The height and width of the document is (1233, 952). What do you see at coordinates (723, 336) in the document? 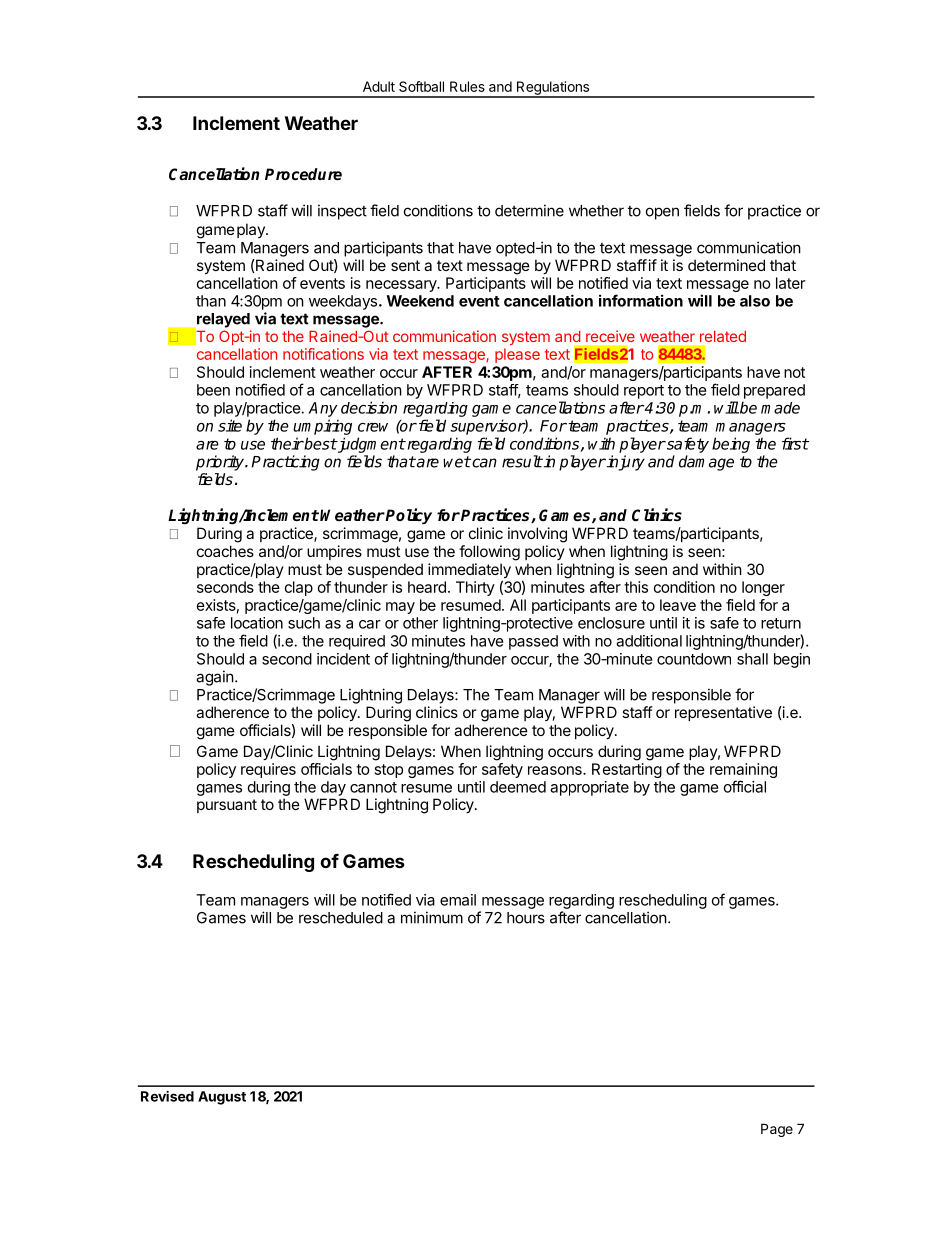
I see `related` at bounding box center [723, 336].
